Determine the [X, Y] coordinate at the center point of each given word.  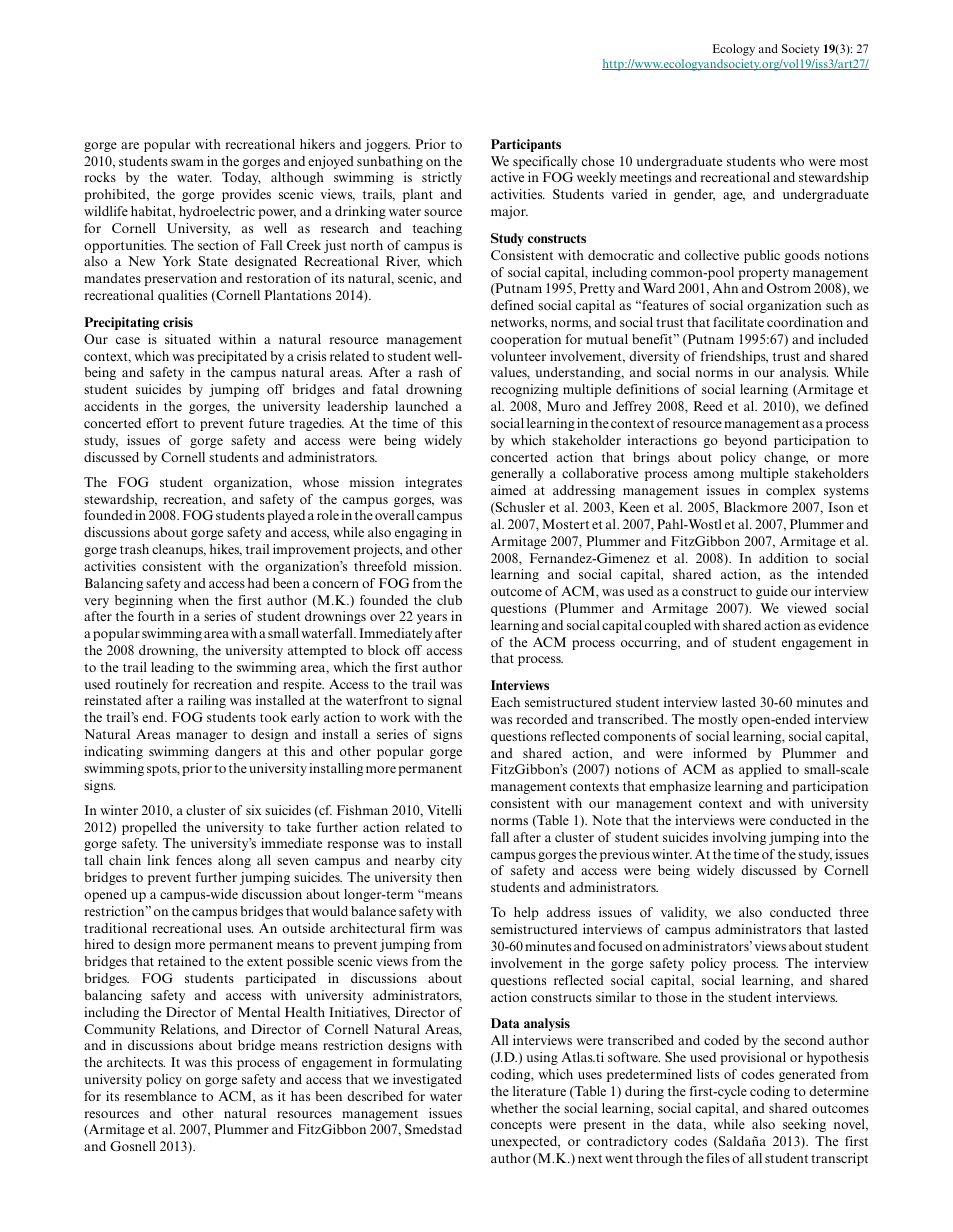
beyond [745, 441]
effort [162, 423]
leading [172, 668]
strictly [442, 178]
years [432, 619]
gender [694, 195]
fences [194, 860]
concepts [516, 1126]
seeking [804, 1125]
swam [187, 162]
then [449, 877]
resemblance [160, 1096]
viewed [807, 608]
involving [739, 838]
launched [421, 406]
